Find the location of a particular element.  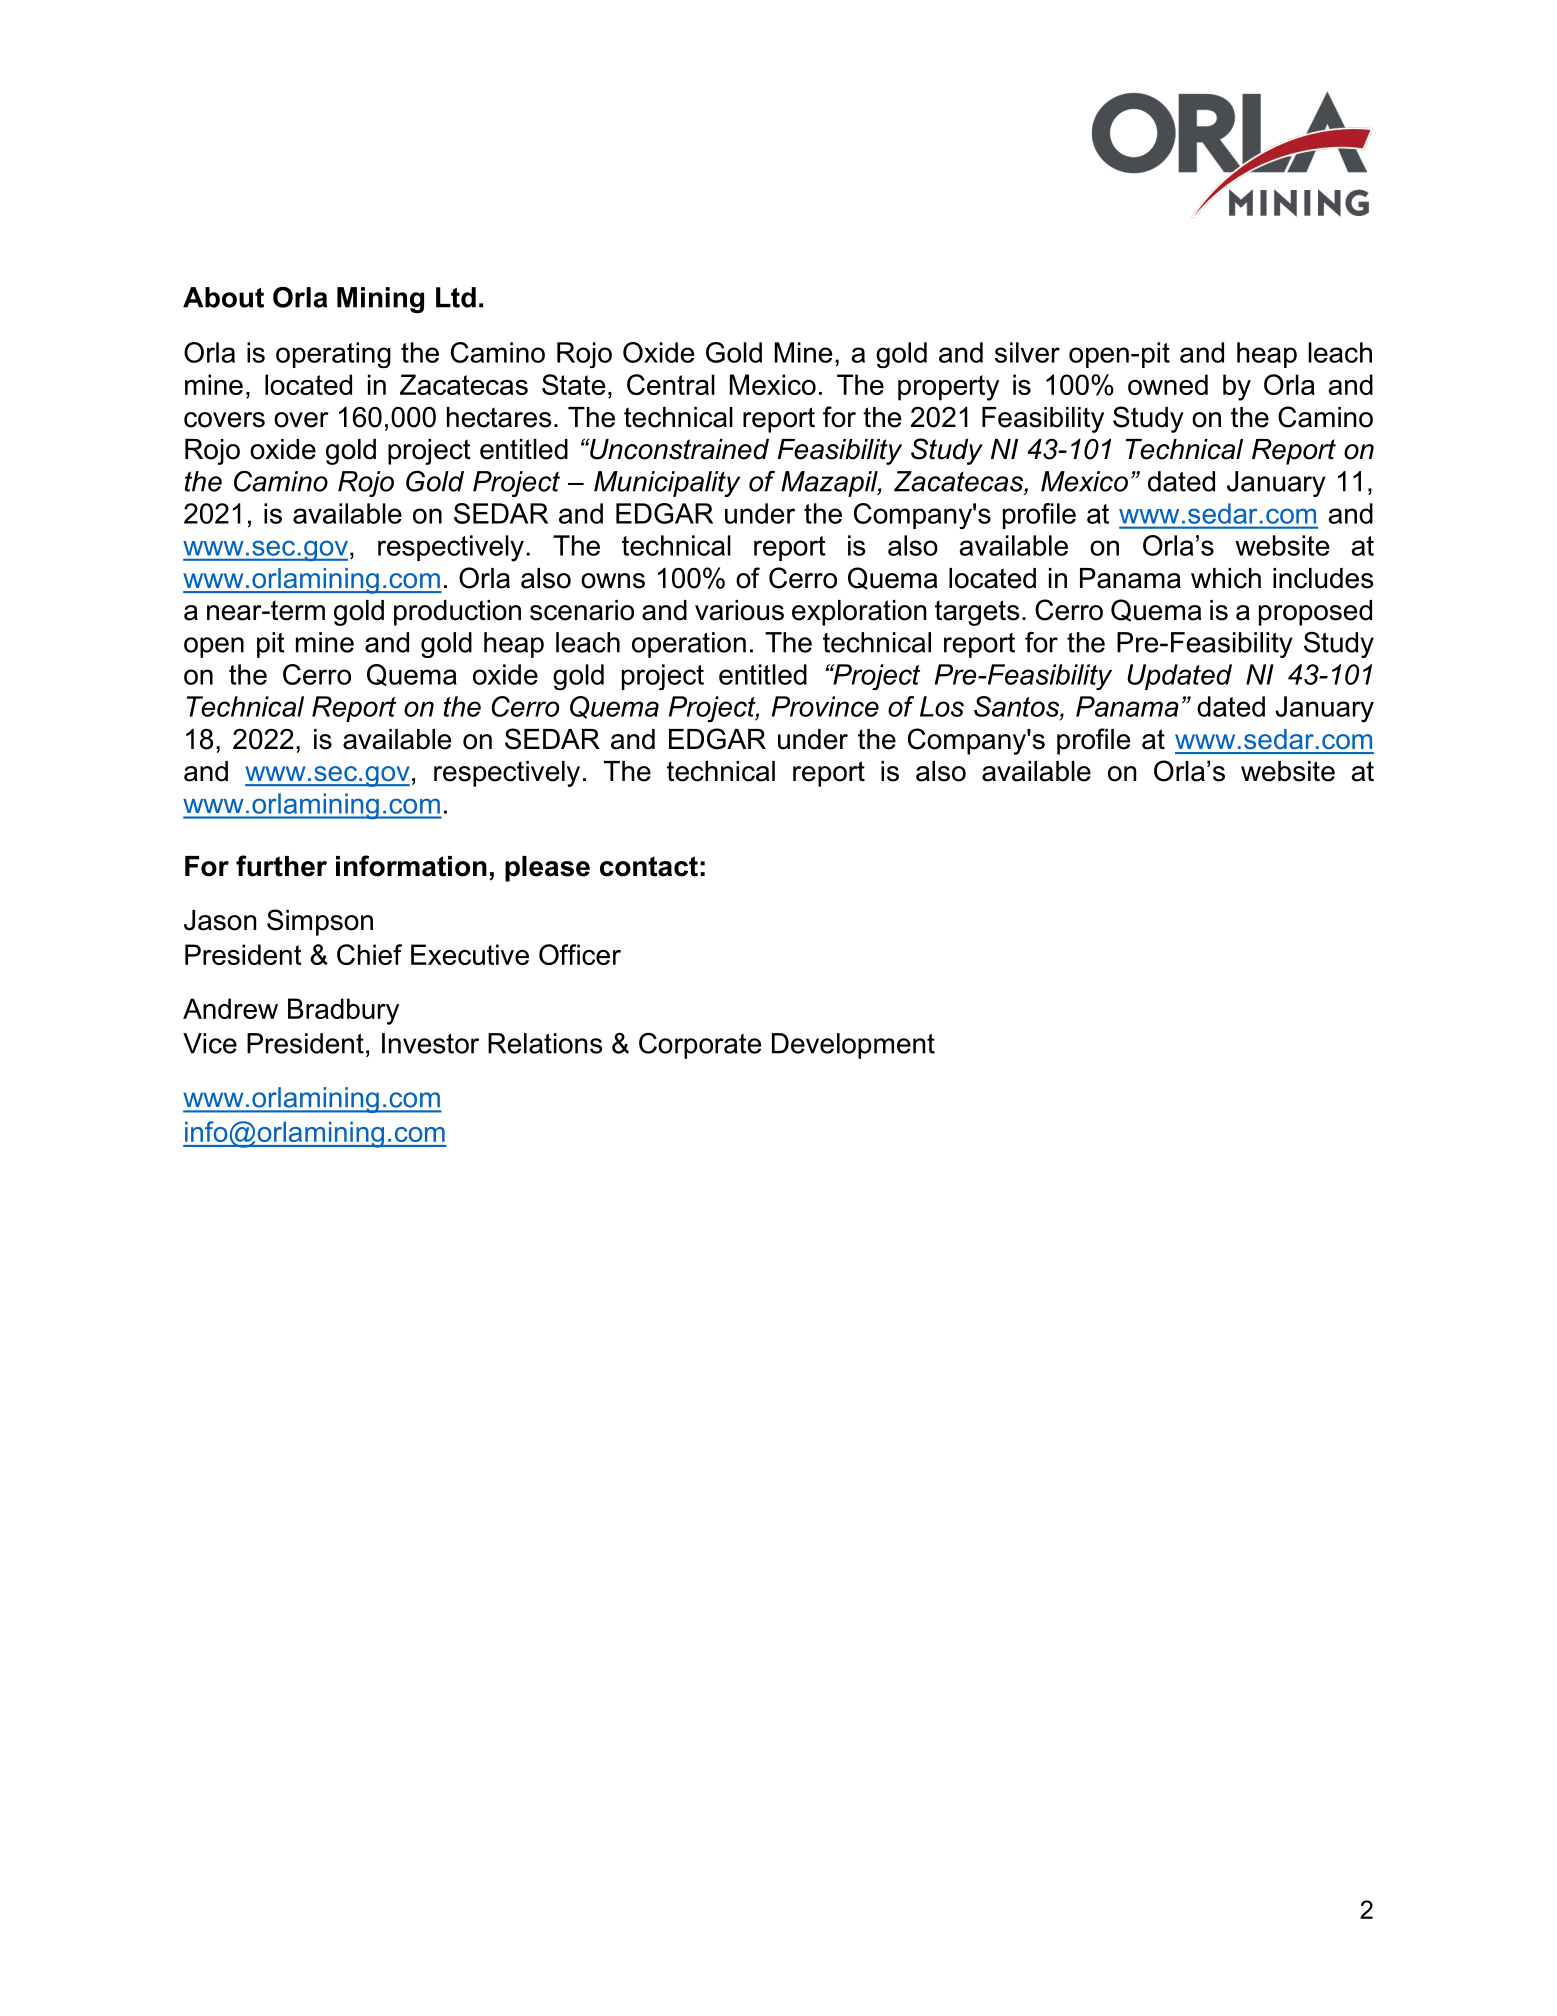

Bradbury is located at coordinates (343, 1011).
